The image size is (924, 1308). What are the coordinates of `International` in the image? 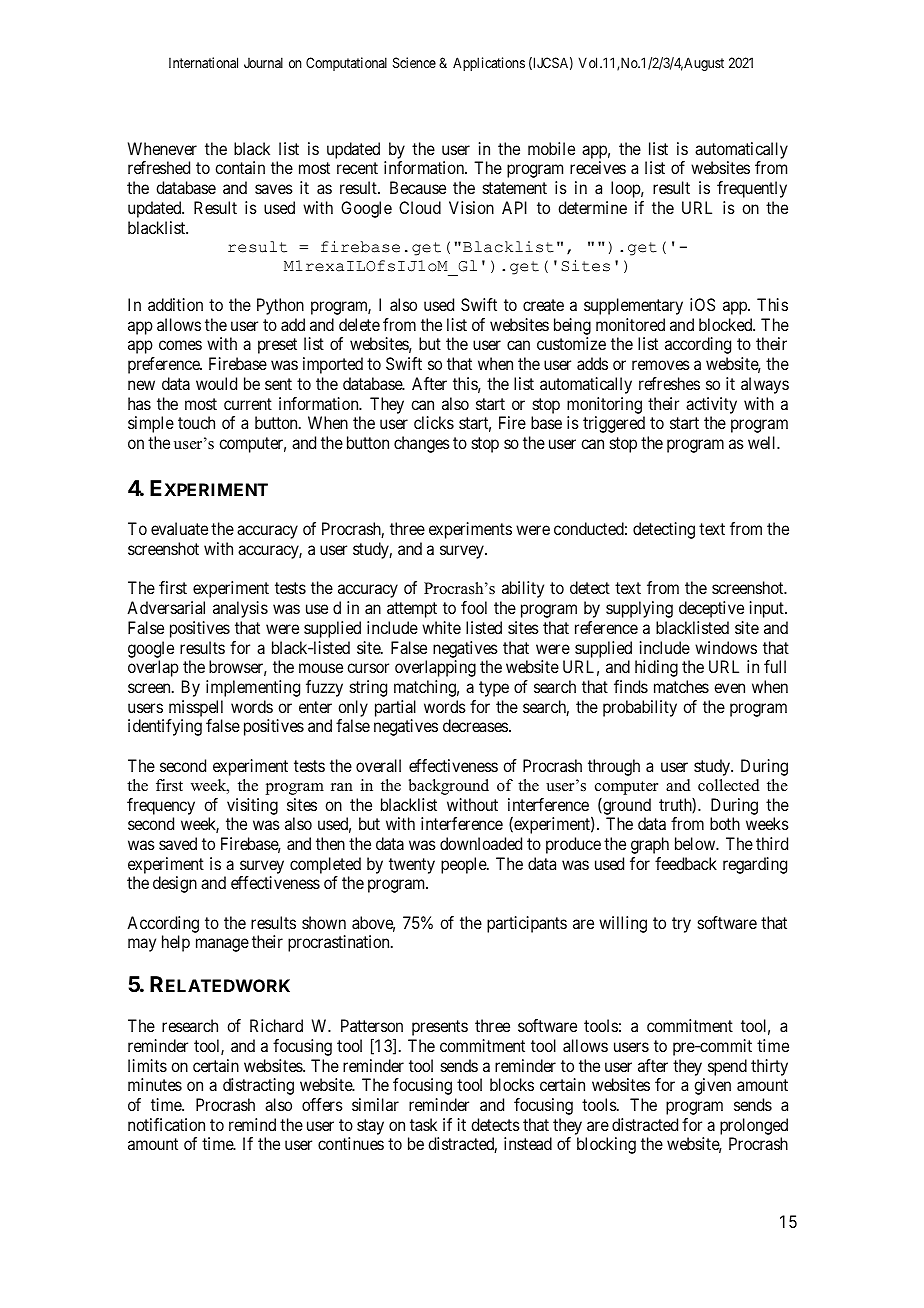 It's located at (203, 62).
